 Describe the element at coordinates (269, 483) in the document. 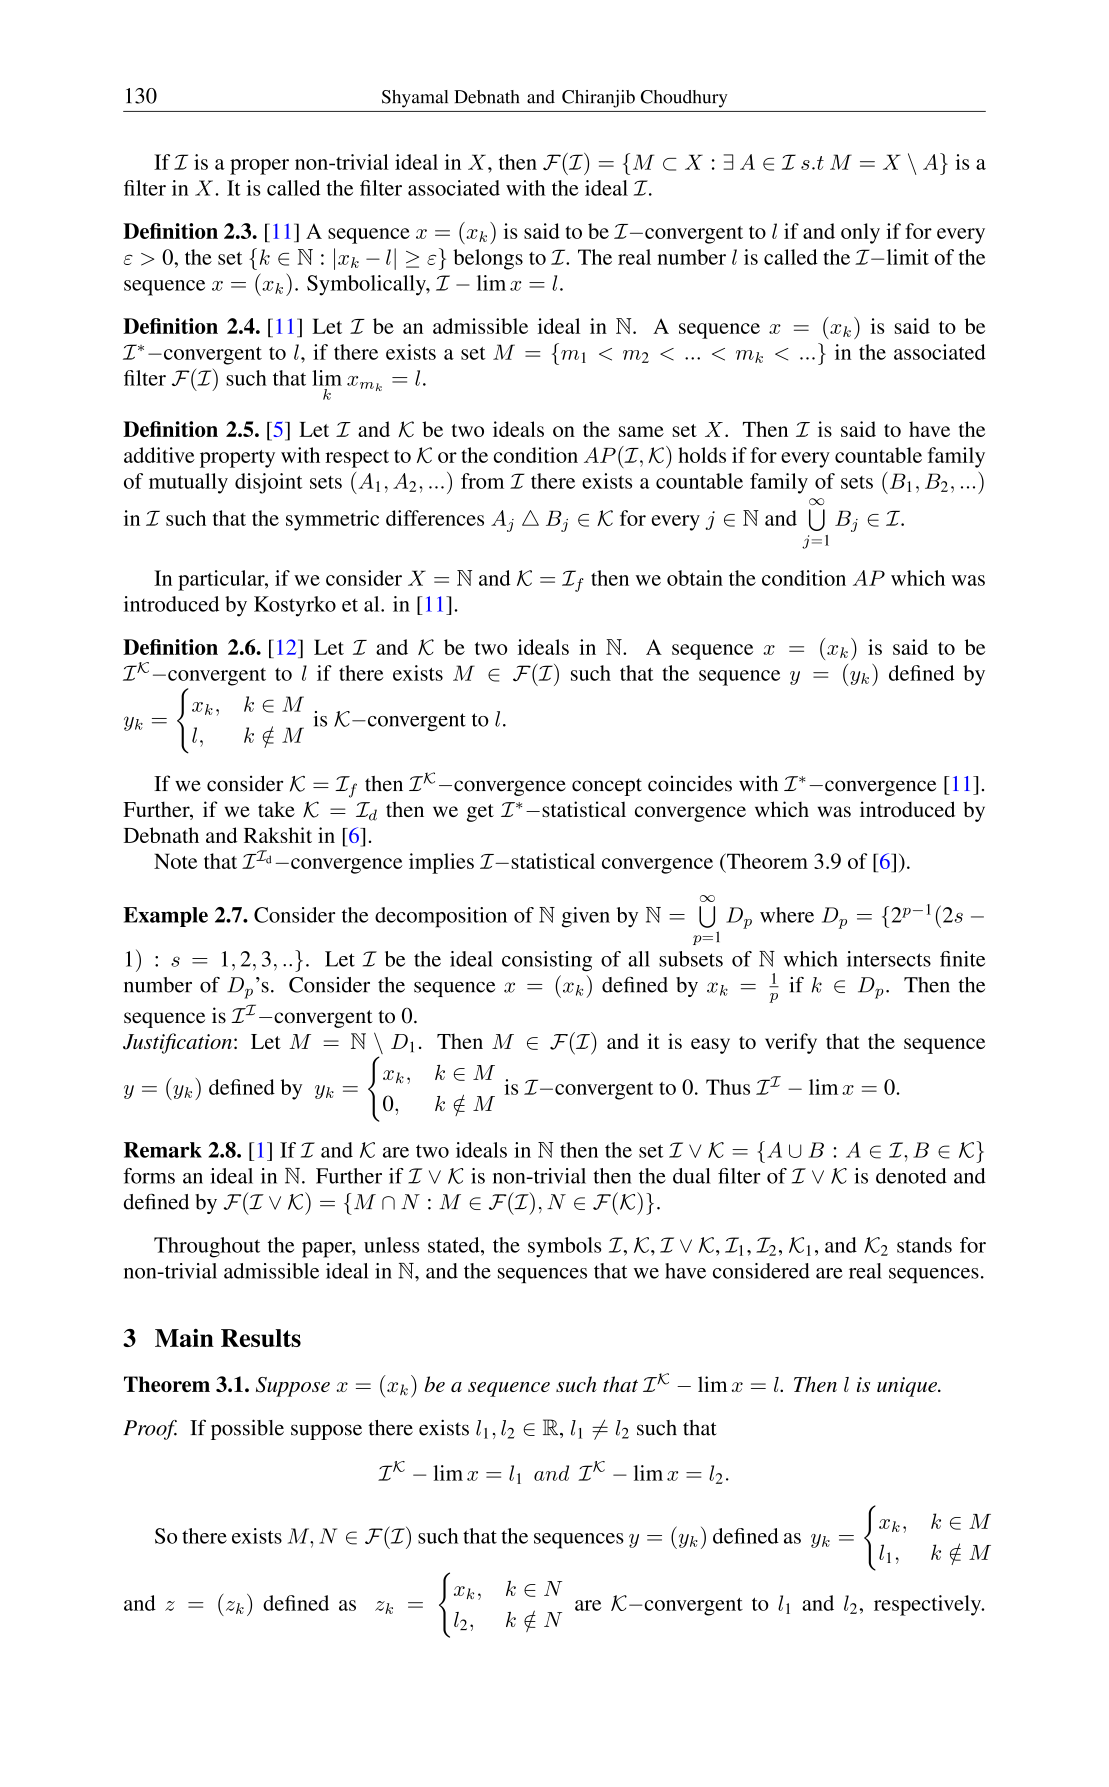

I see `disjoint` at that location.
